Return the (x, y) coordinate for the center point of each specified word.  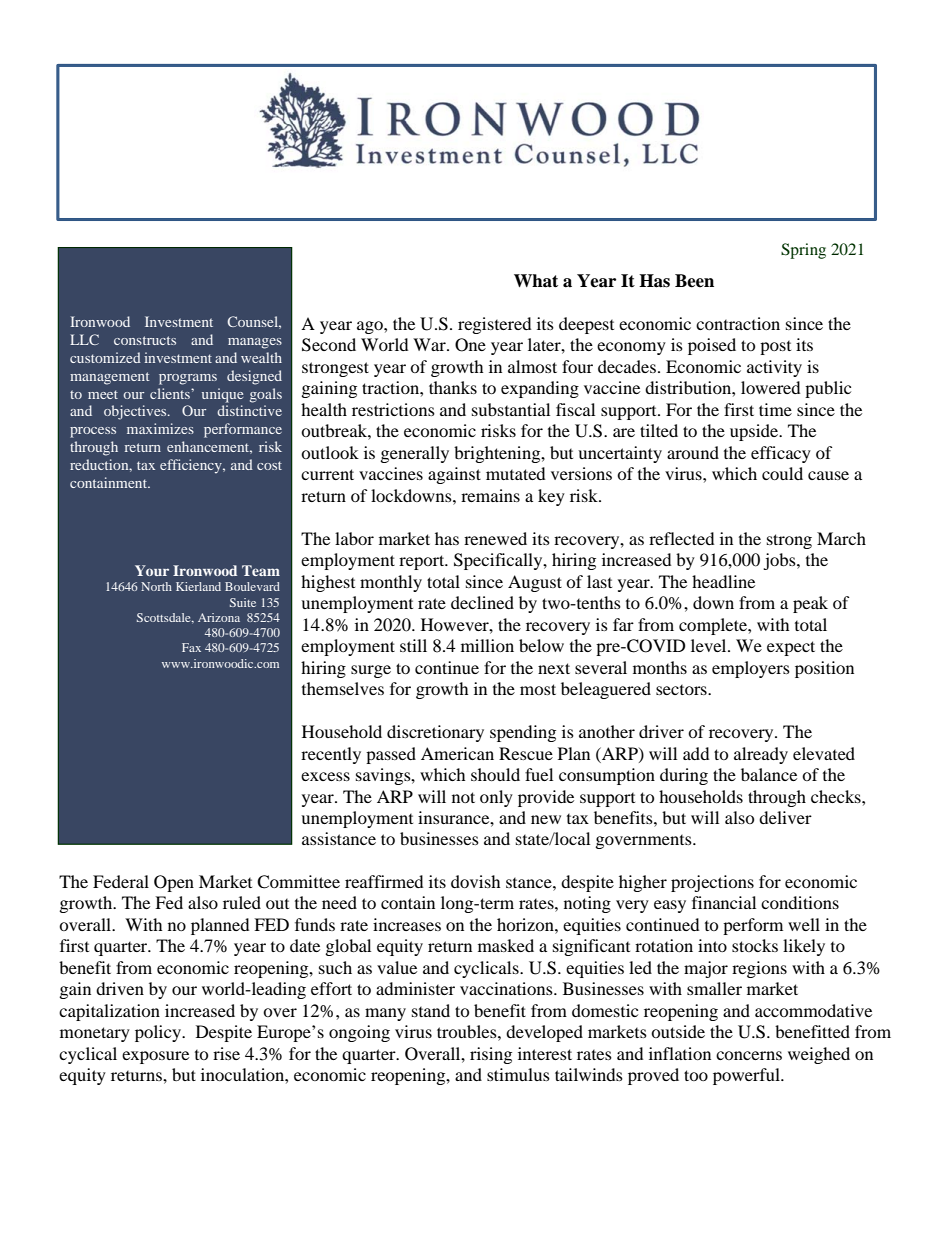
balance (769, 774)
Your (152, 570)
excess (325, 776)
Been (694, 281)
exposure (155, 1057)
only (496, 798)
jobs (780, 561)
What (536, 281)
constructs (145, 340)
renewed (495, 538)
